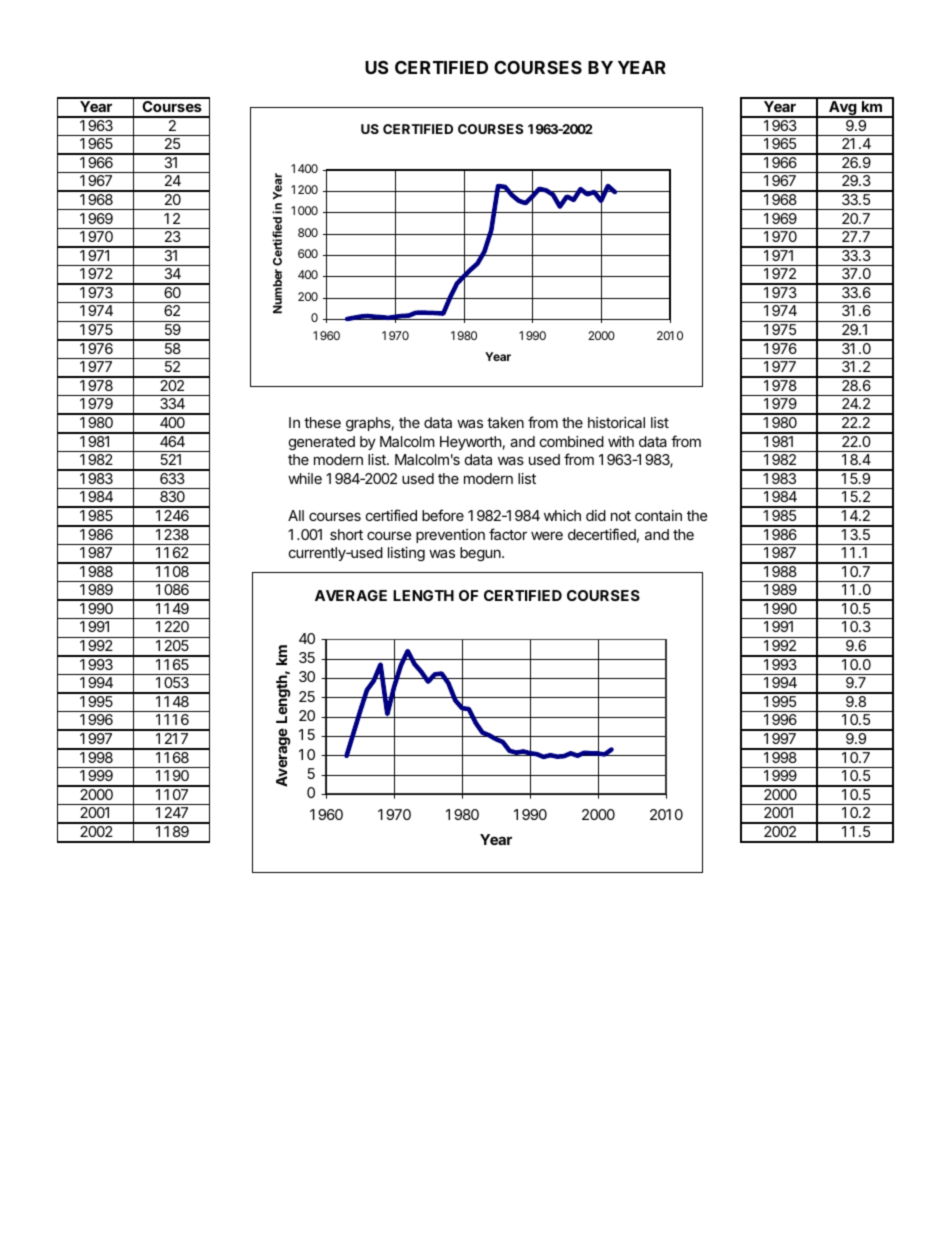 The height and width of the image is (1233, 952). What do you see at coordinates (596, 515) in the image?
I see `did` at bounding box center [596, 515].
